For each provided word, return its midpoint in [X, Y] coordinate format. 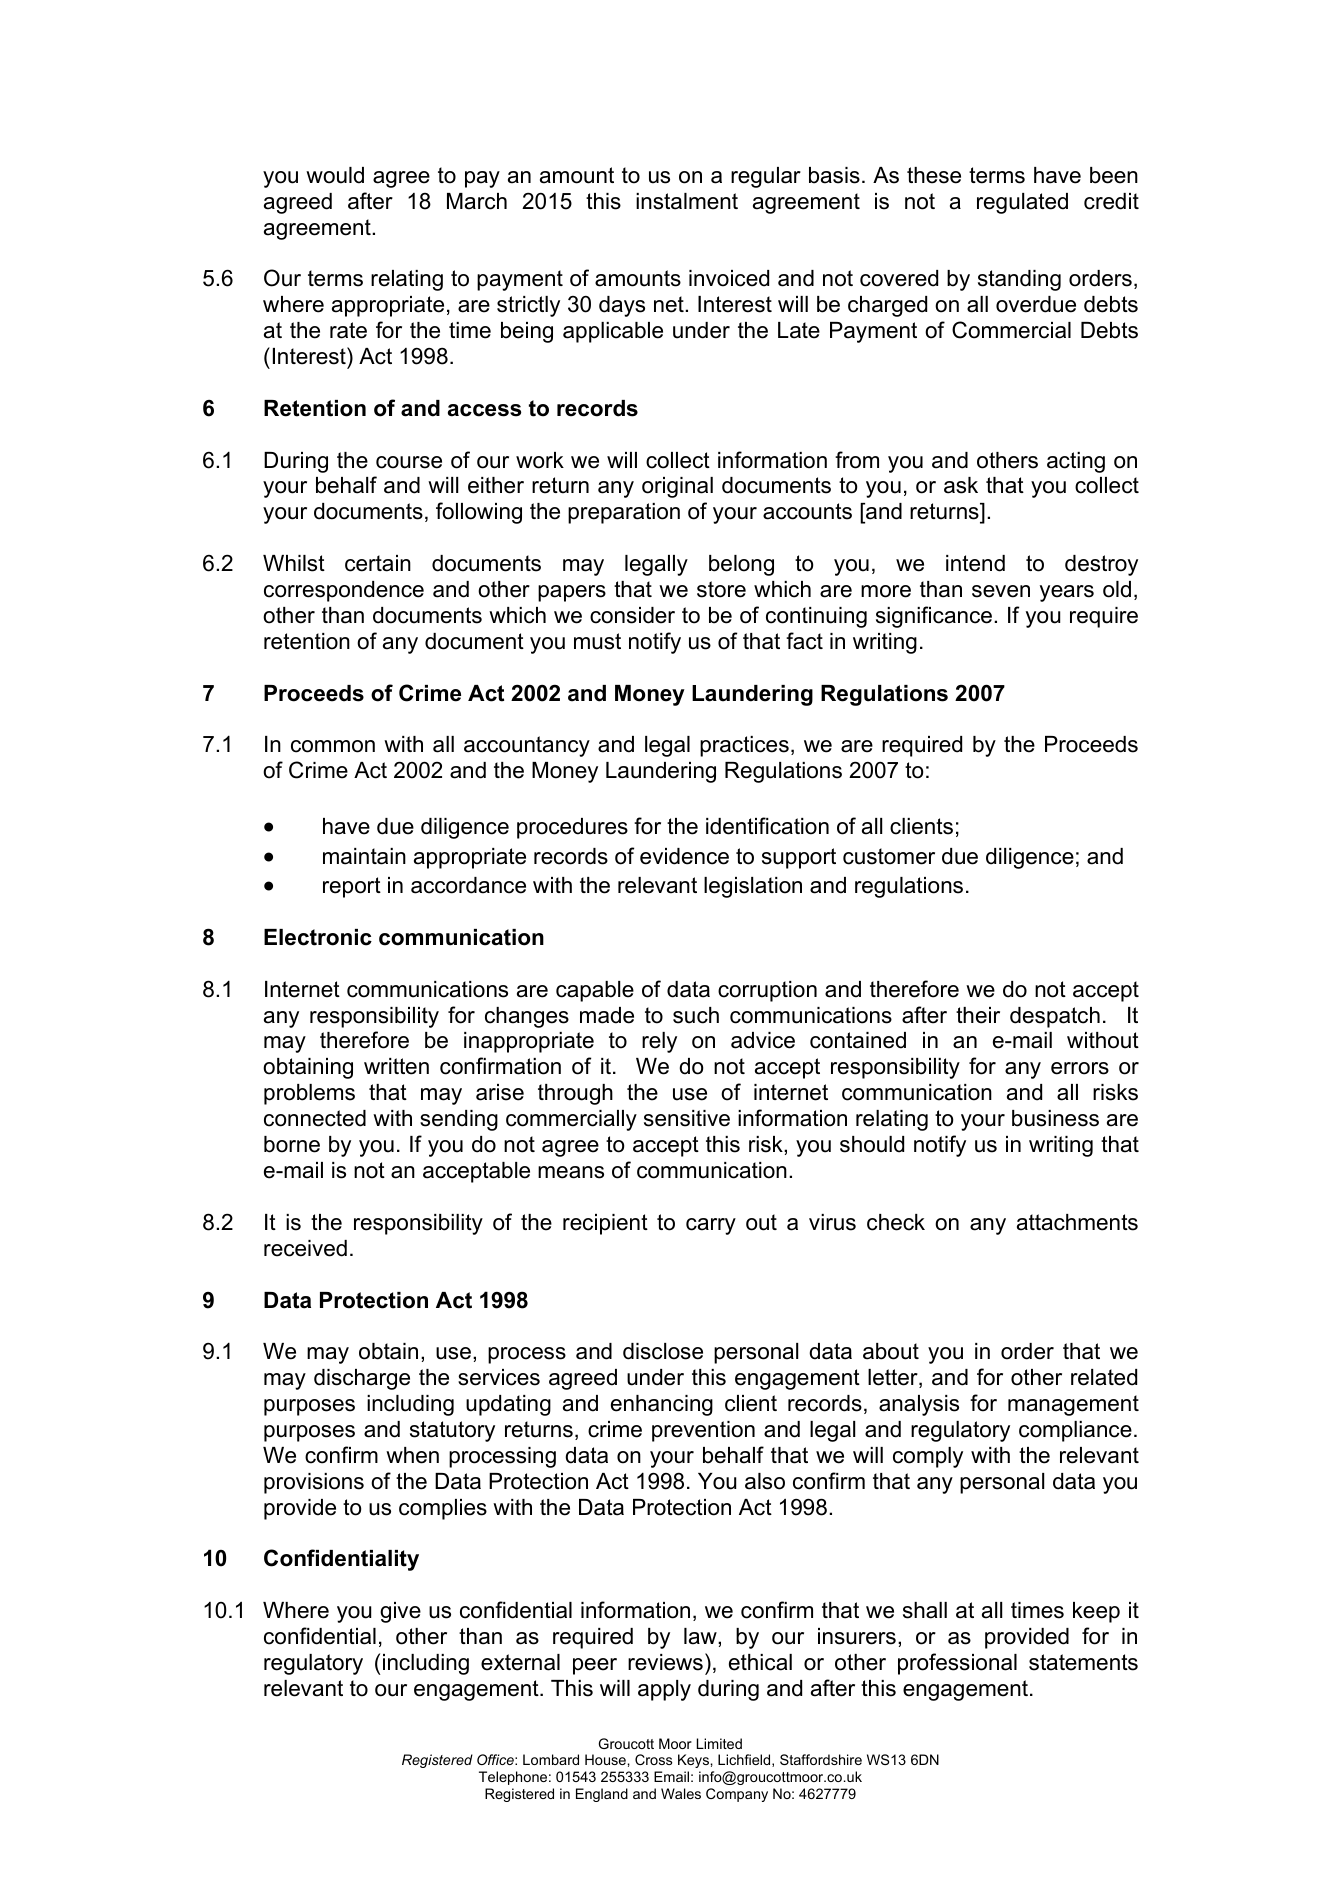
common [333, 746]
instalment [687, 201]
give [400, 1612]
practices [744, 746]
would [335, 175]
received [305, 1248]
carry [711, 1226]
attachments [1077, 1222]
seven [1001, 591]
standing [1019, 280]
